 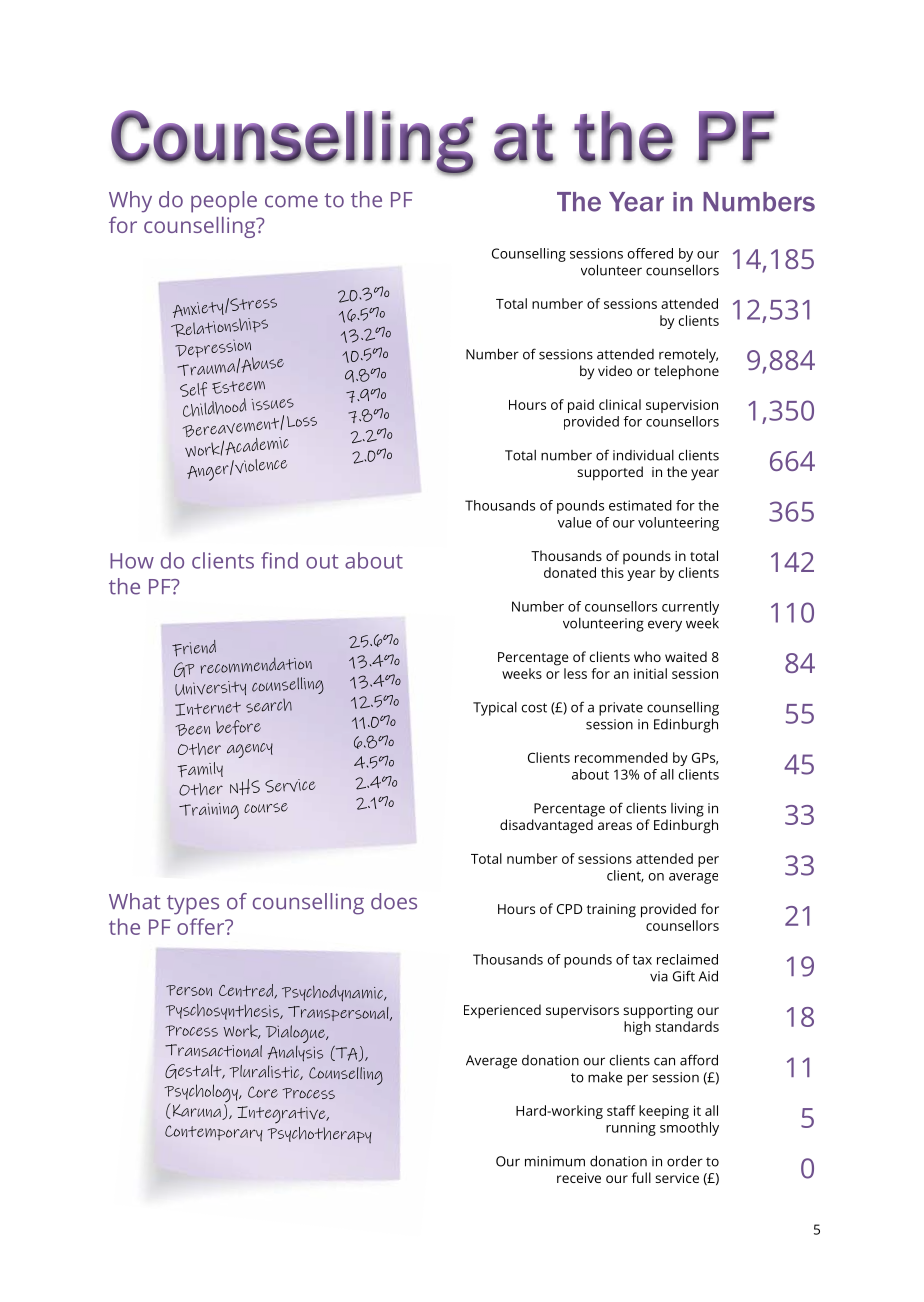 I want to click on Integrative, so click(x=282, y=1115).
